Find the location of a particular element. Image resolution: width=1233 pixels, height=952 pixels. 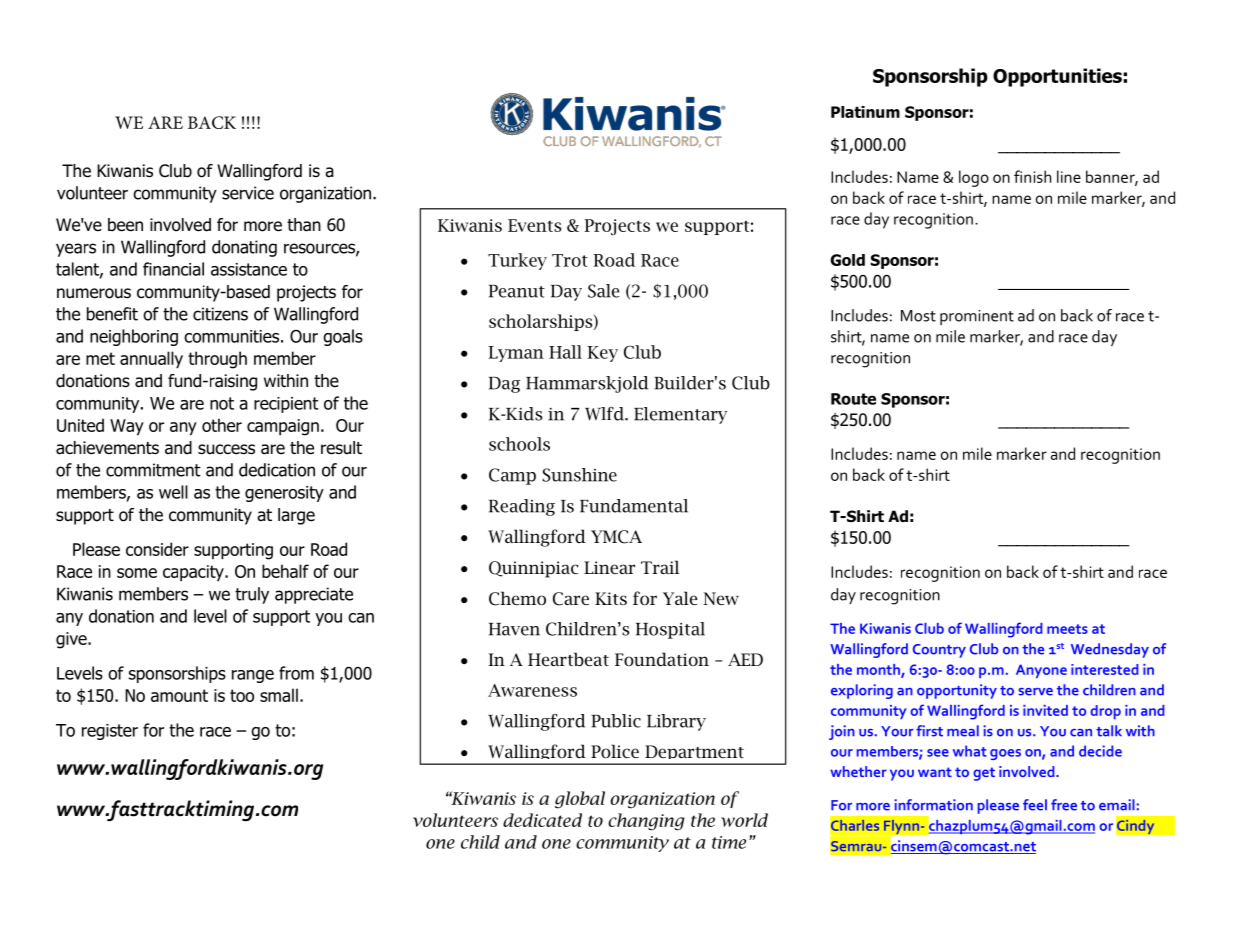

changing is located at coordinates (646, 822).
